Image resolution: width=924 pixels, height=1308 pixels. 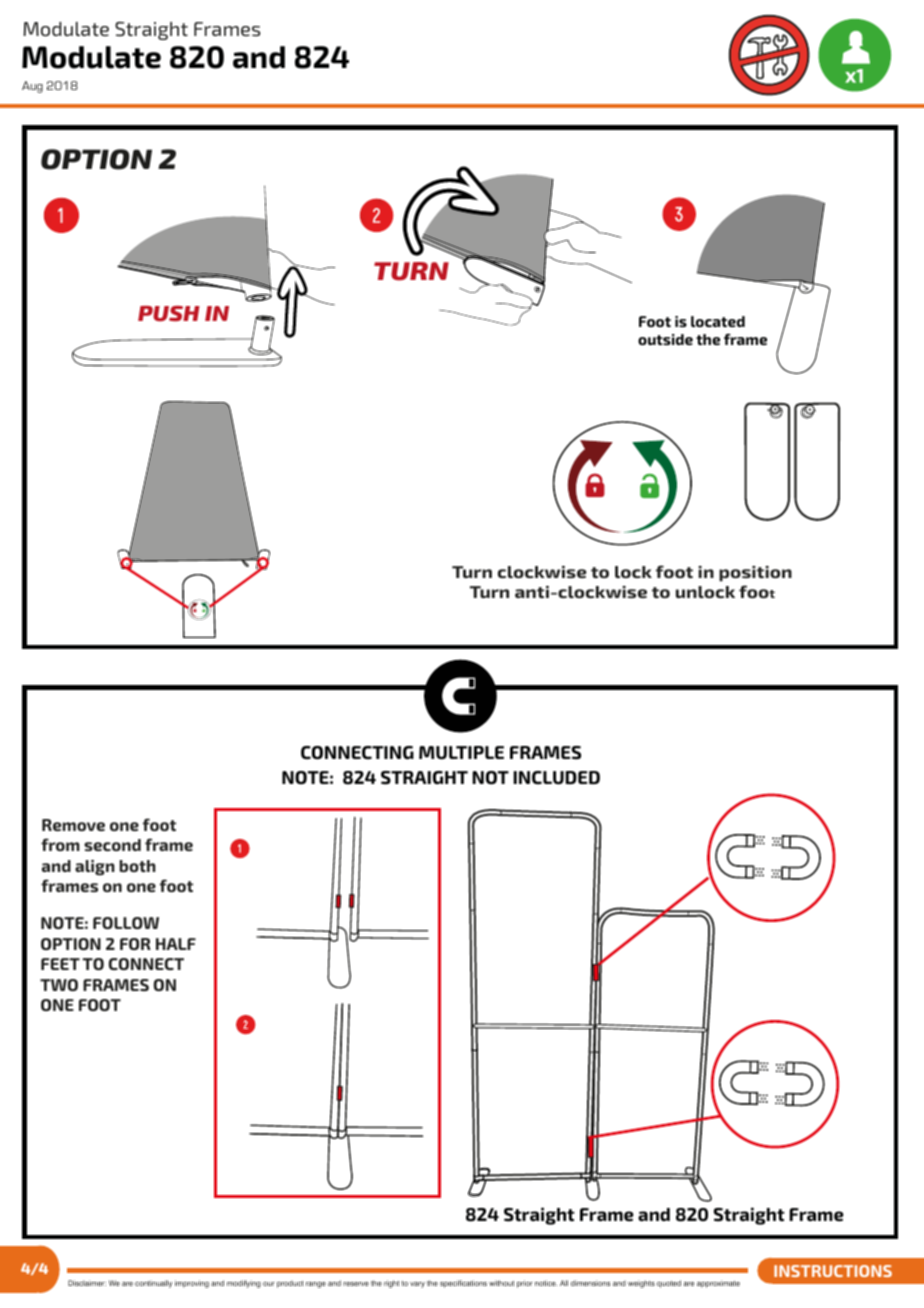 I want to click on both, so click(x=137, y=866).
